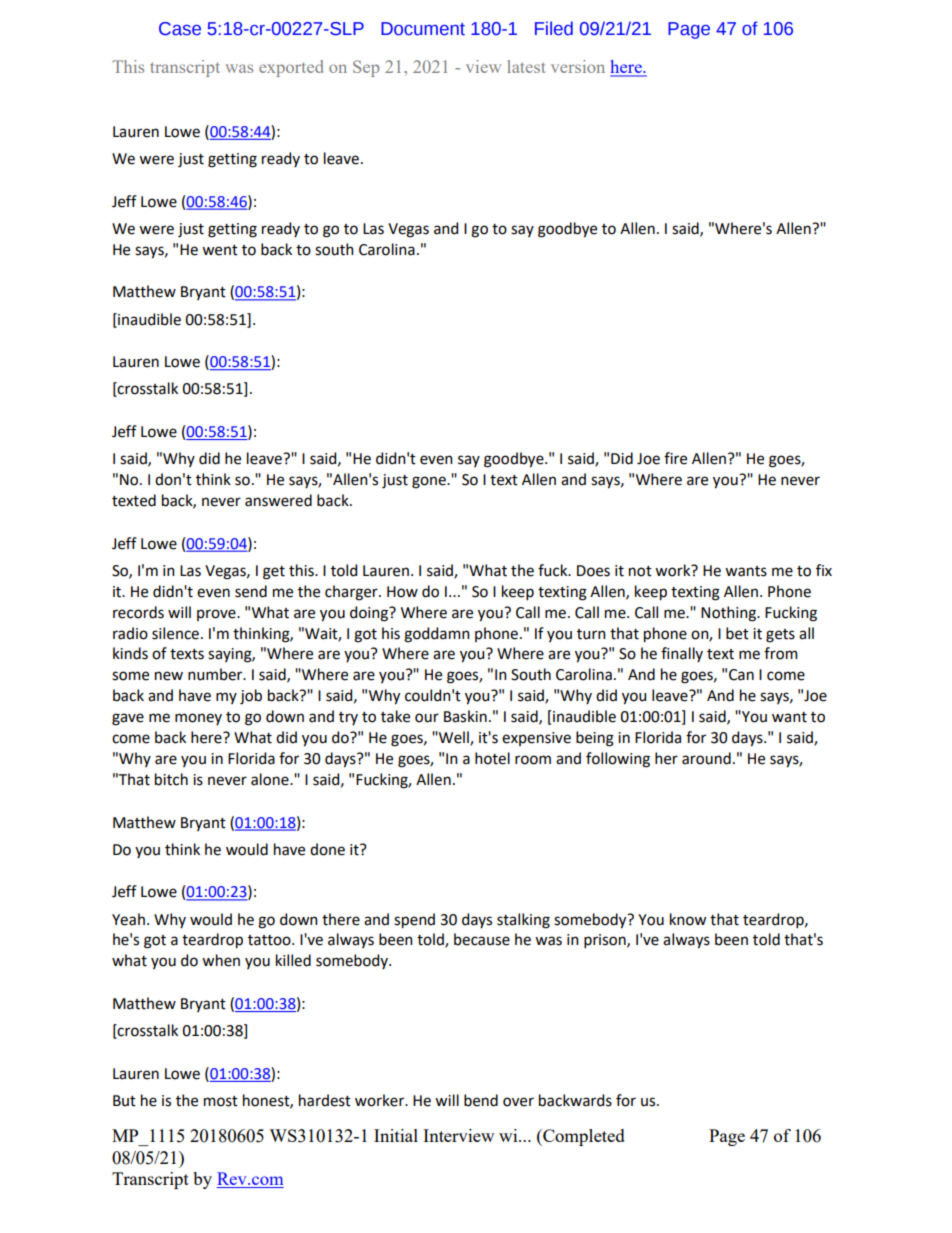  Describe the element at coordinates (220, 250) in the document. I see `went` at that location.
